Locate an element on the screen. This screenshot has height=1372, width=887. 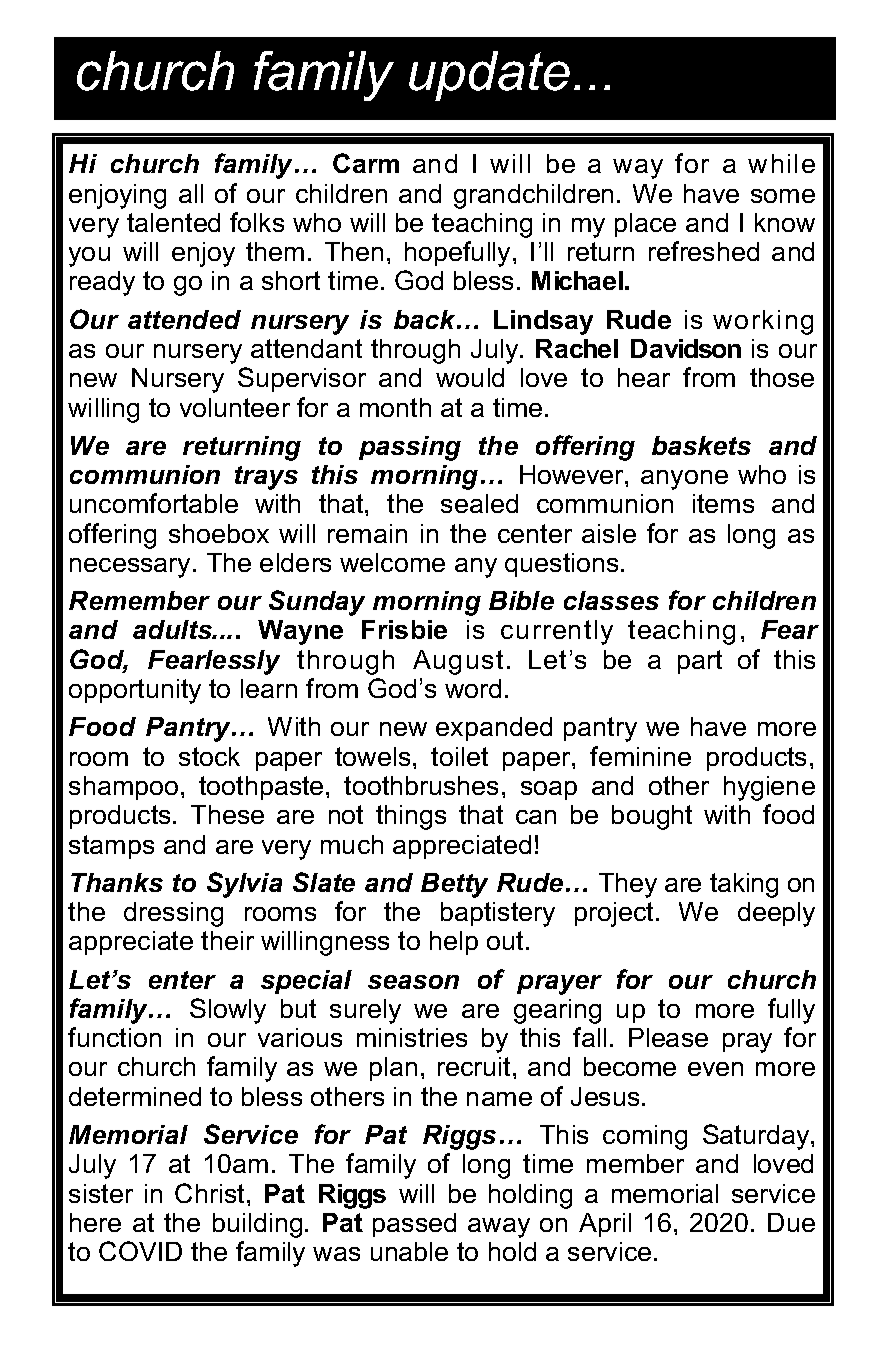
Christ is located at coordinates (209, 1193).
